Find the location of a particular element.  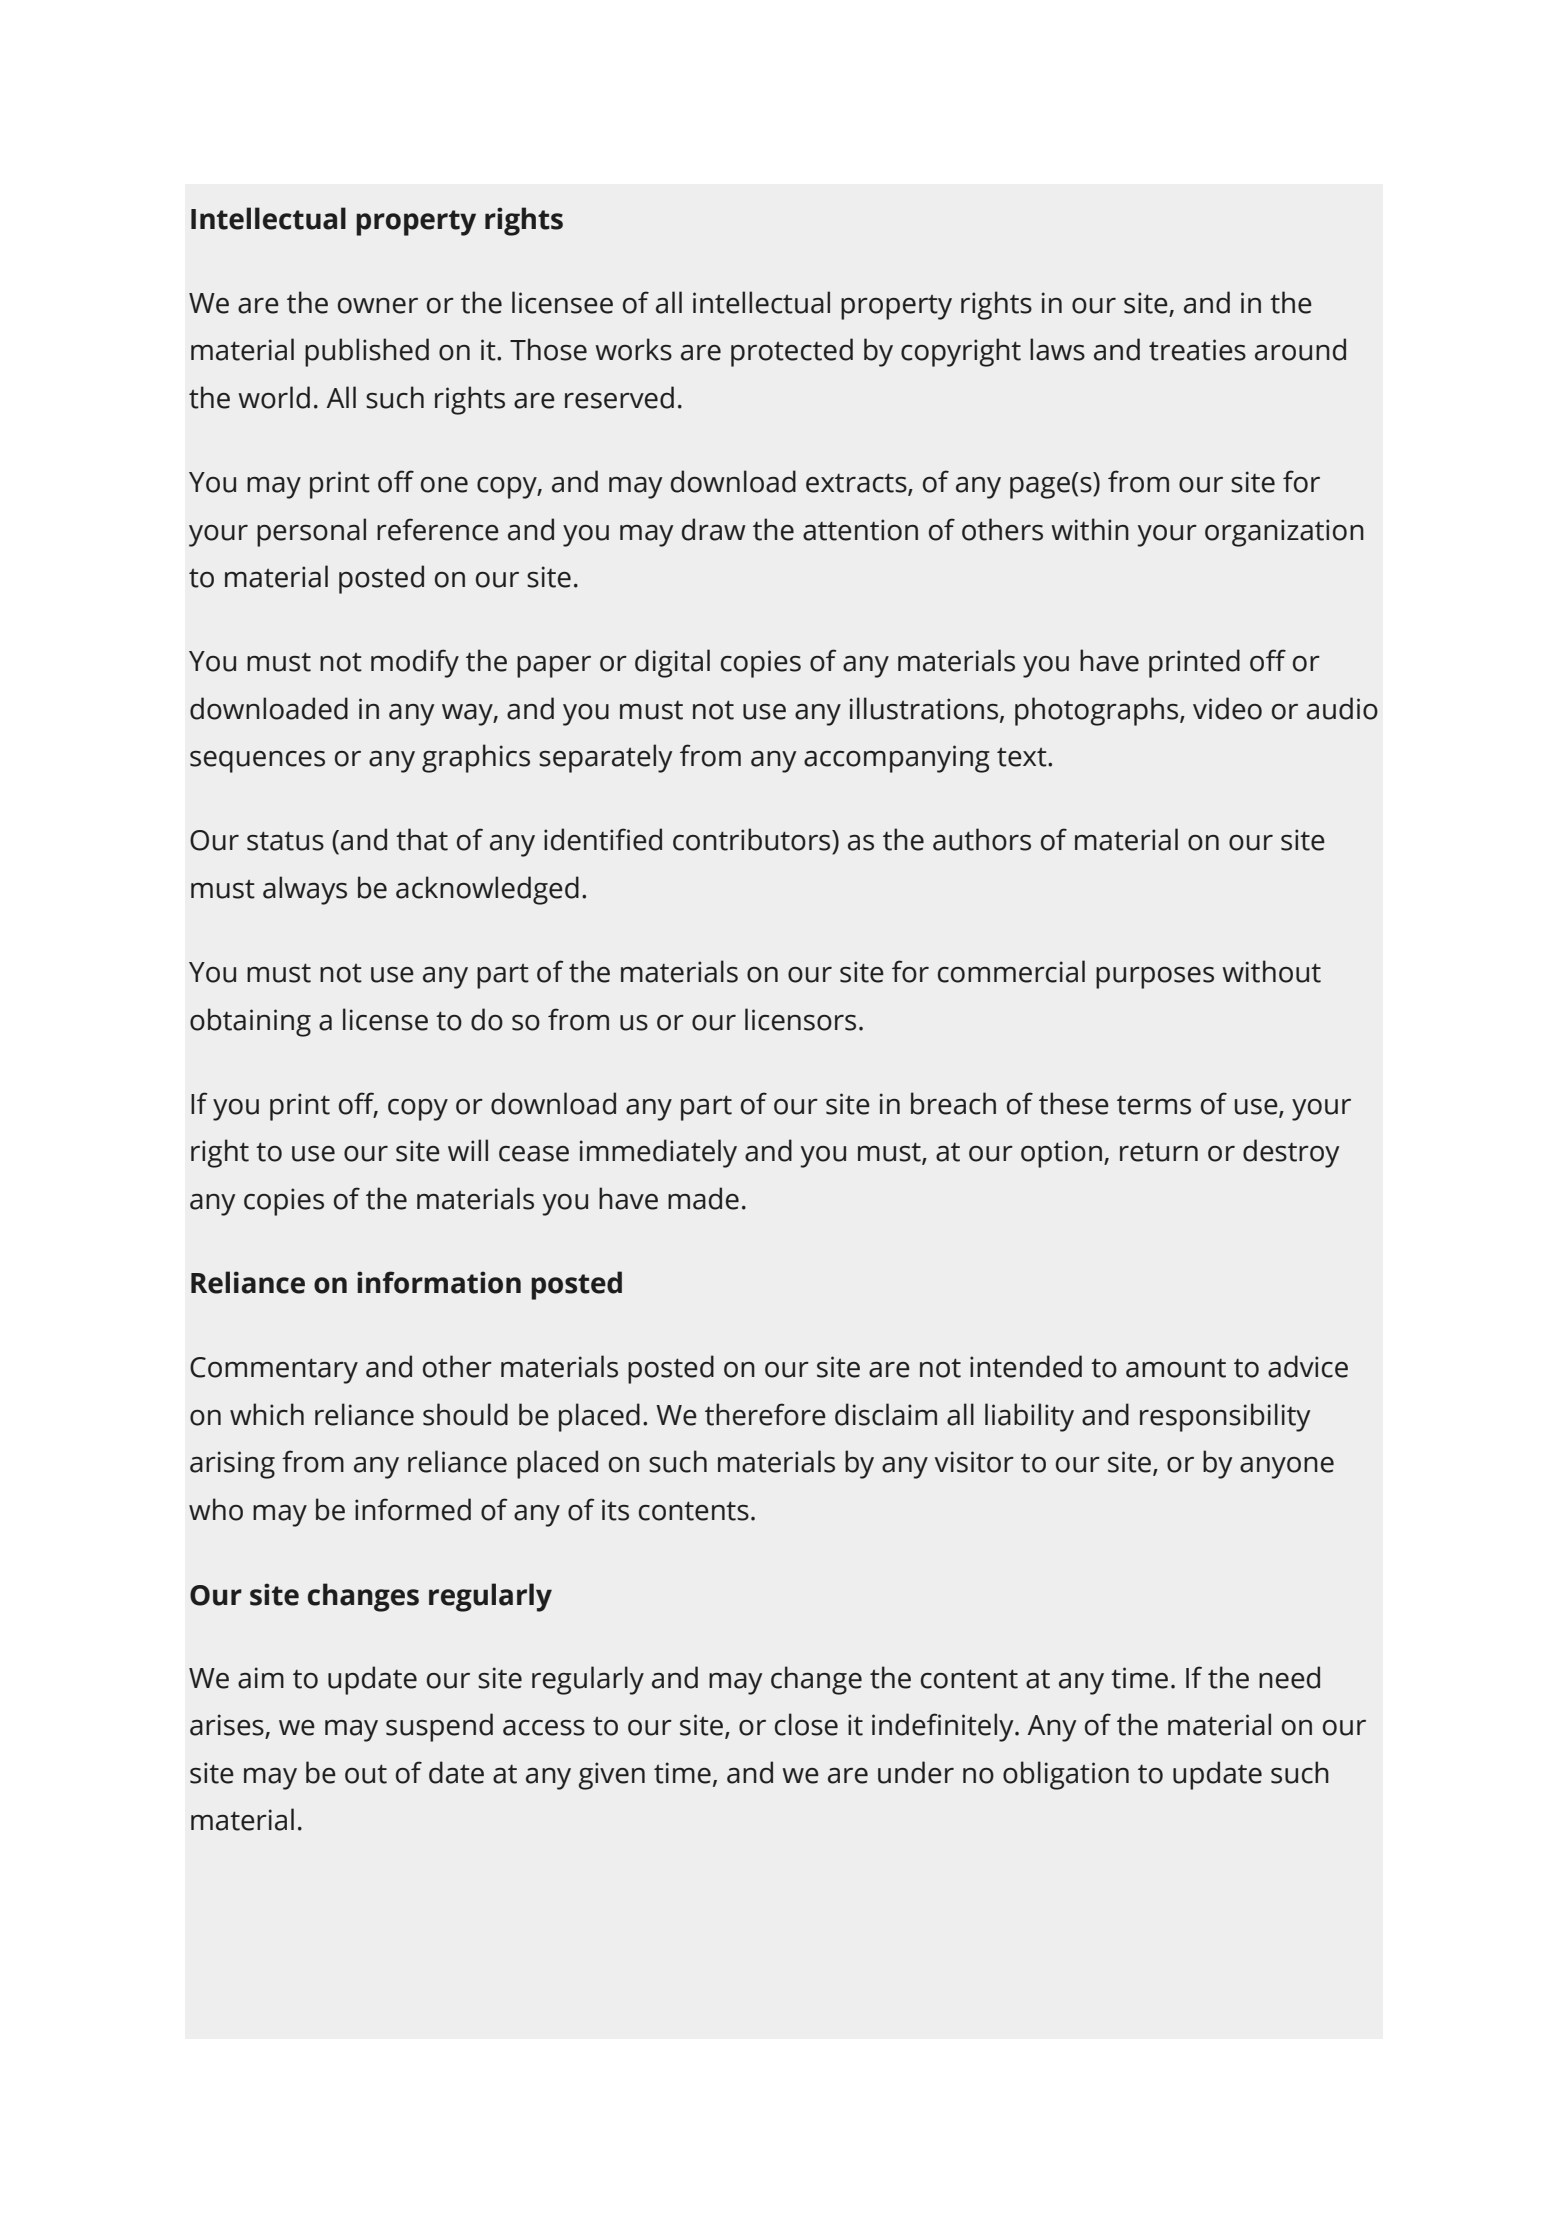

protected is located at coordinates (792, 352).
